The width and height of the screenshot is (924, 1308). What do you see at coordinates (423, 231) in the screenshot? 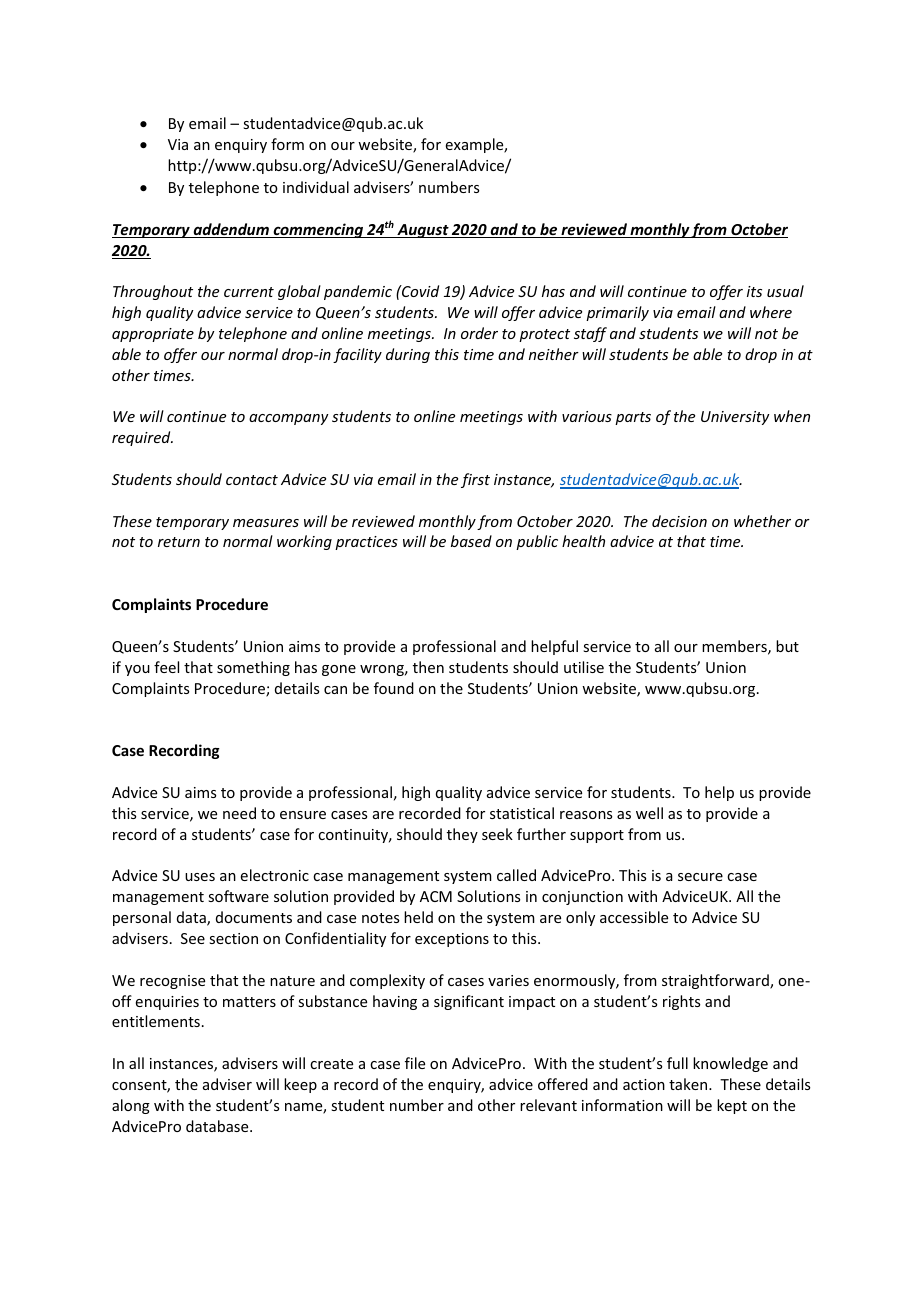
I see `August` at bounding box center [423, 231].
